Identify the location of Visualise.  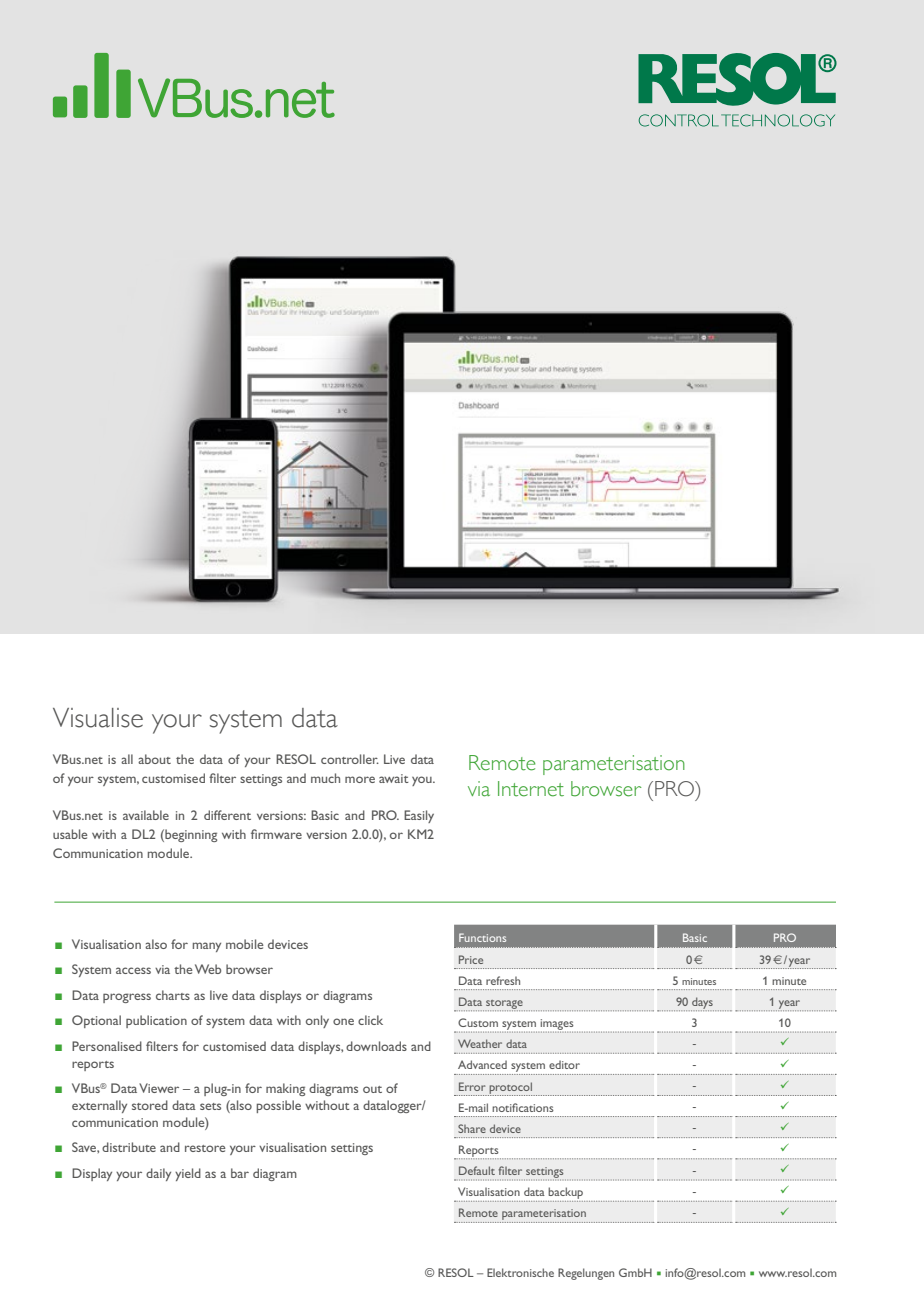
(98, 718).
